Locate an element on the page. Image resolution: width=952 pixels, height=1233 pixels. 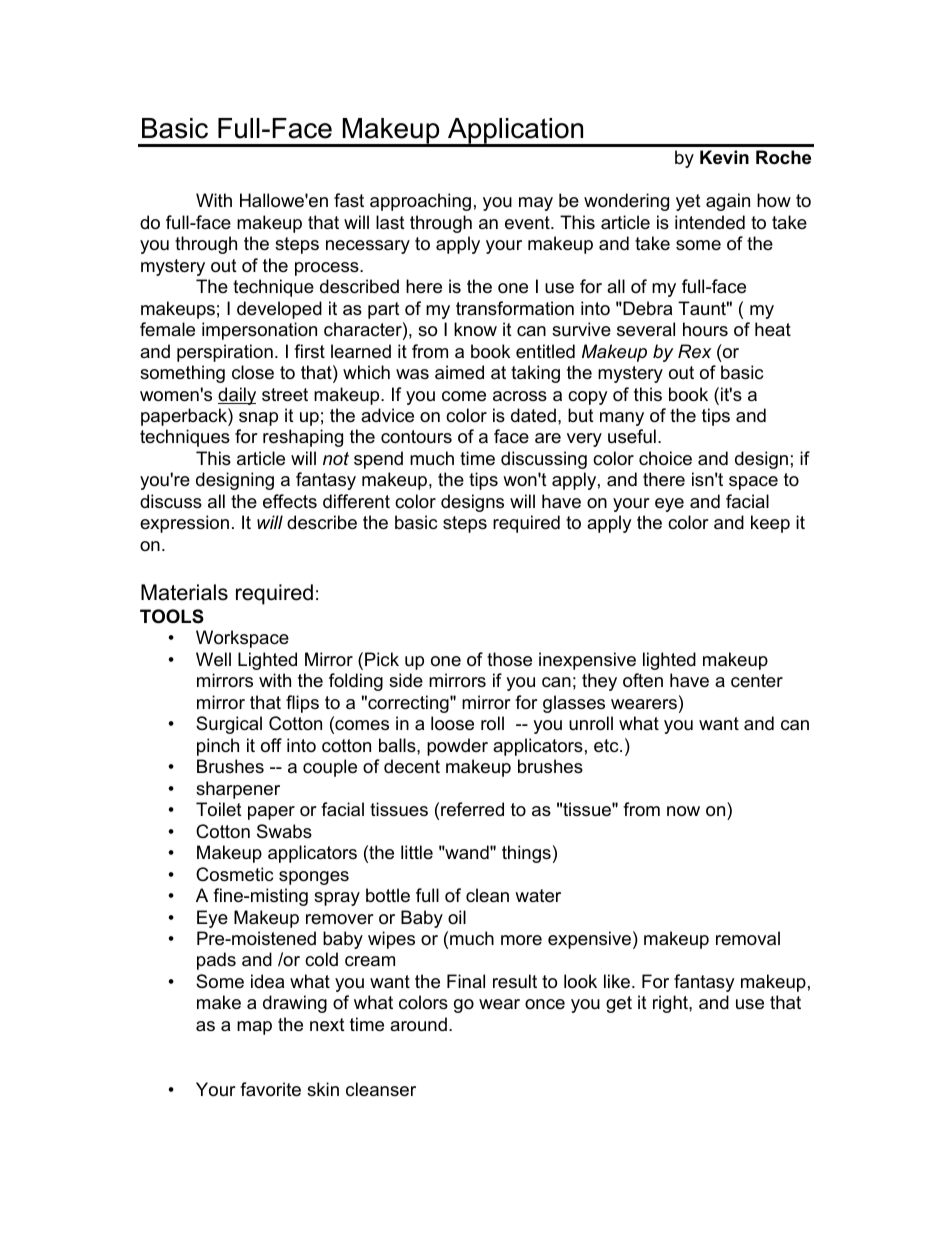
aimed is located at coordinates (459, 372).
